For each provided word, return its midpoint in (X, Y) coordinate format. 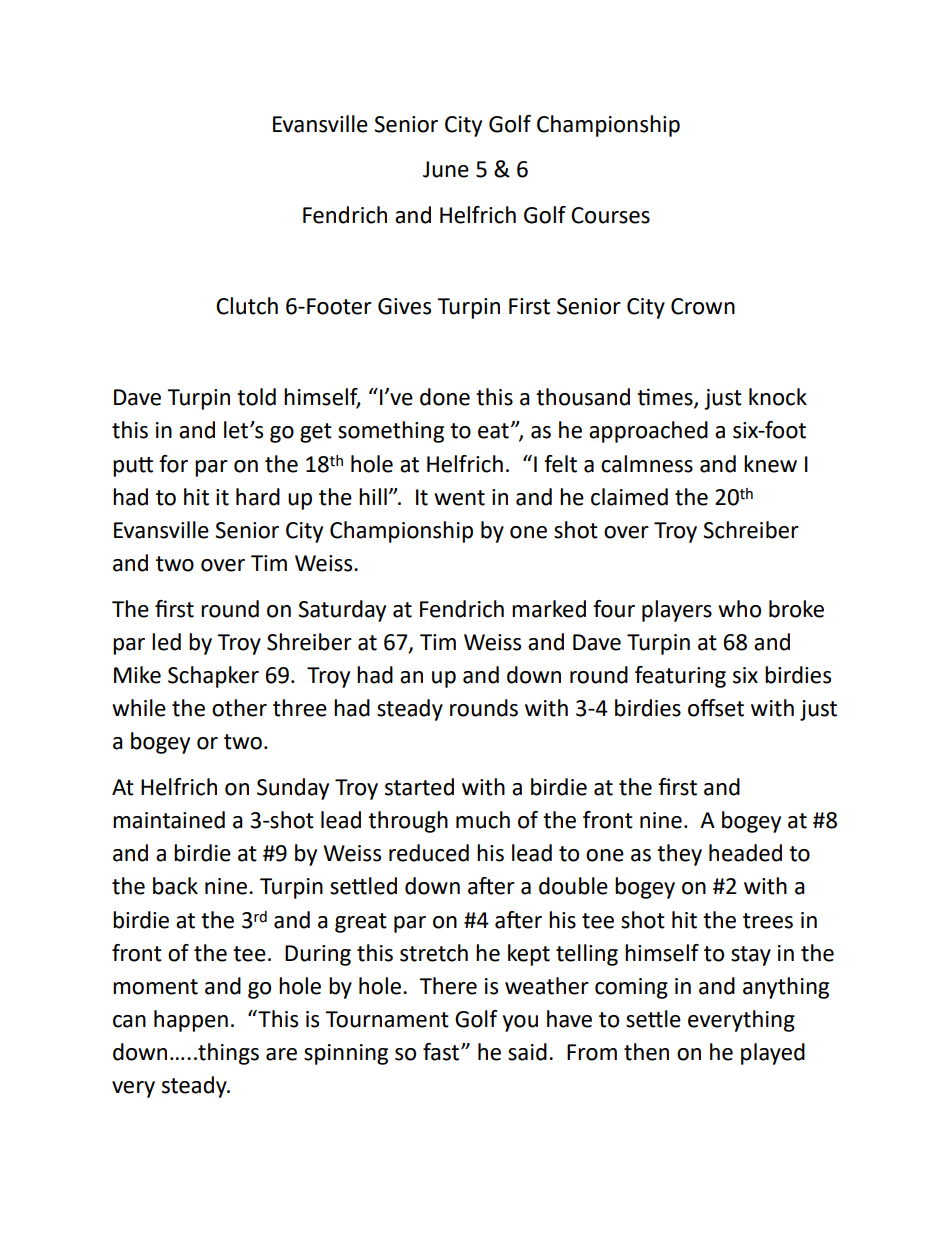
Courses (610, 215)
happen (191, 1021)
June (446, 169)
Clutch (247, 306)
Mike (137, 675)
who (739, 609)
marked (549, 609)
